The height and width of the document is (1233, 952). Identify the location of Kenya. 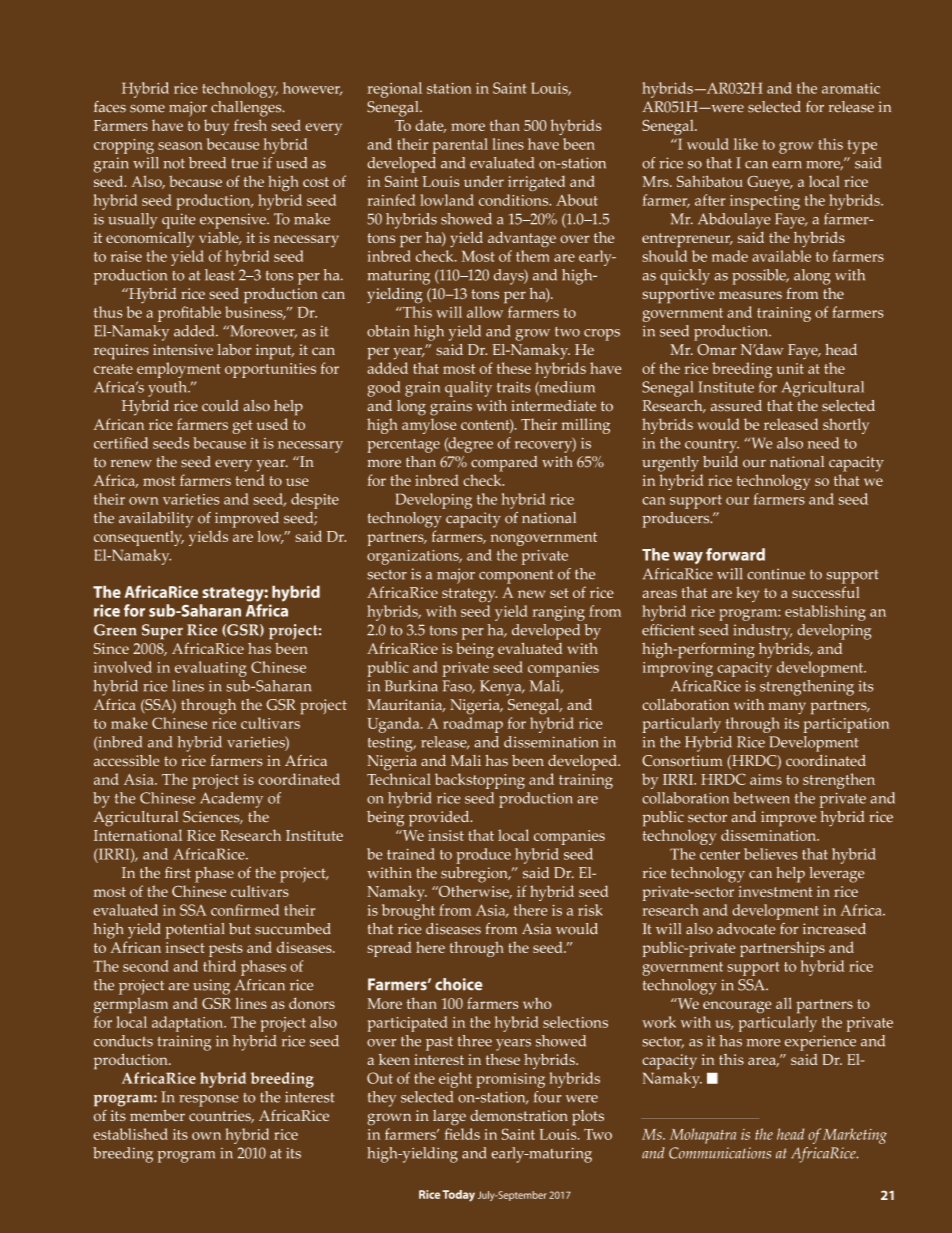
(502, 688).
